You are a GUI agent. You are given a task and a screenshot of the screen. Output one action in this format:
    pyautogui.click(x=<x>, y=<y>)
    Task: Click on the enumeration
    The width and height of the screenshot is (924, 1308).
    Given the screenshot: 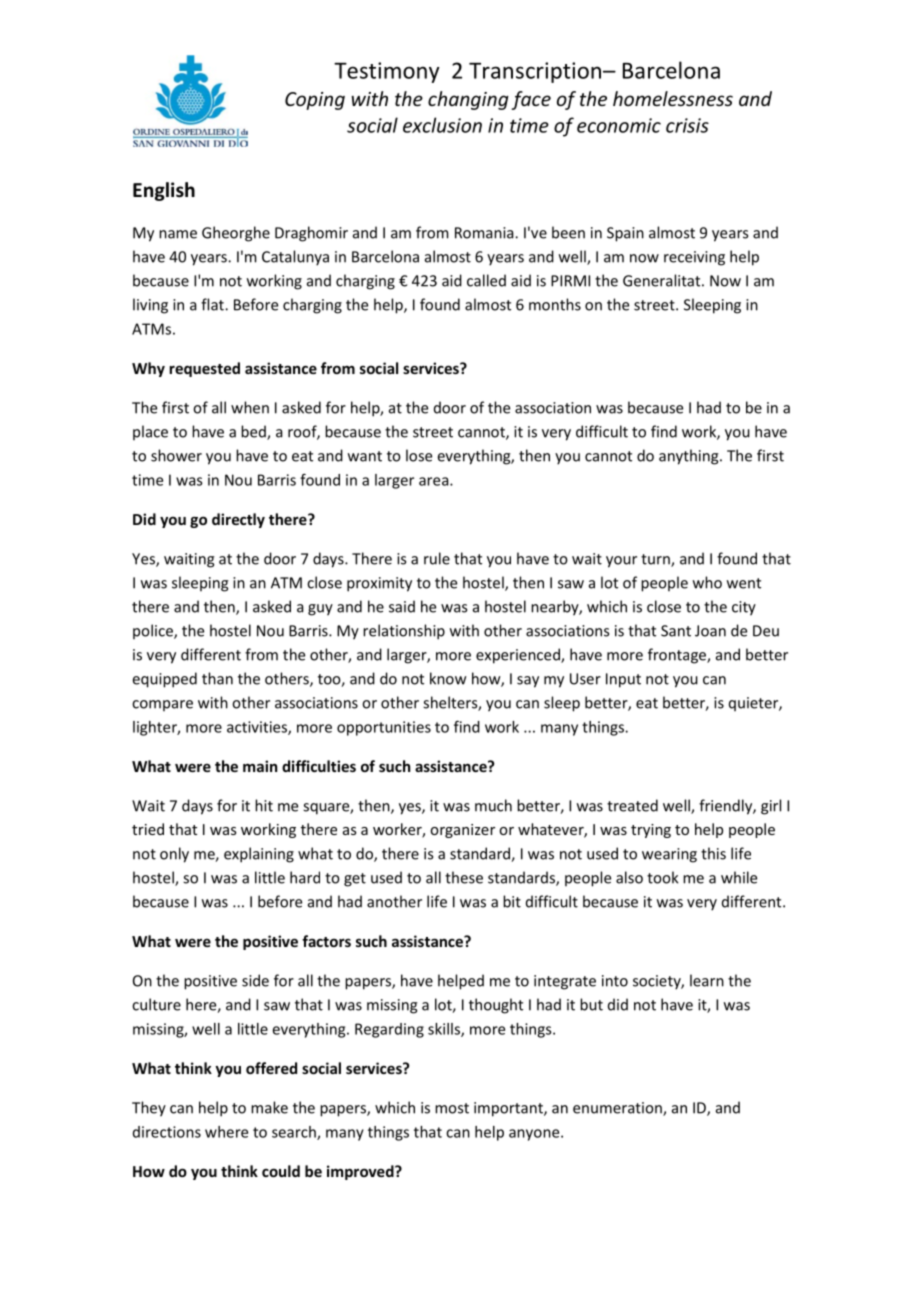 What is the action you would take?
    pyautogui.click(x=618, y=1109)
